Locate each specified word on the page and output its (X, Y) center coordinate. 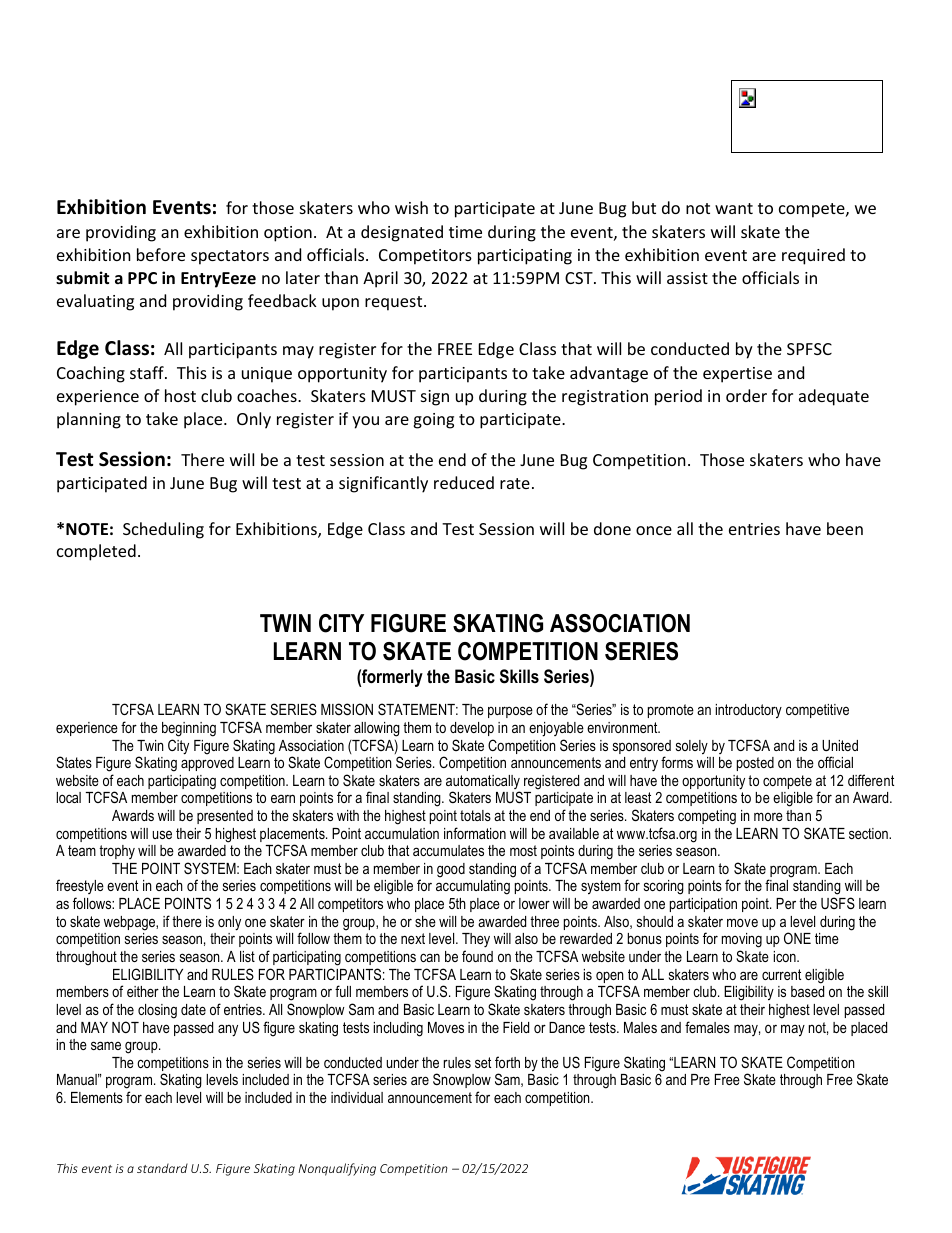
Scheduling (163, 530)
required (813, 256)
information (475, 833)
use (162, 834)
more (768, 816)
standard (162, 1168)
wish (411, 207)
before (161, 254)
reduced (464, 482)
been (845, 528)
